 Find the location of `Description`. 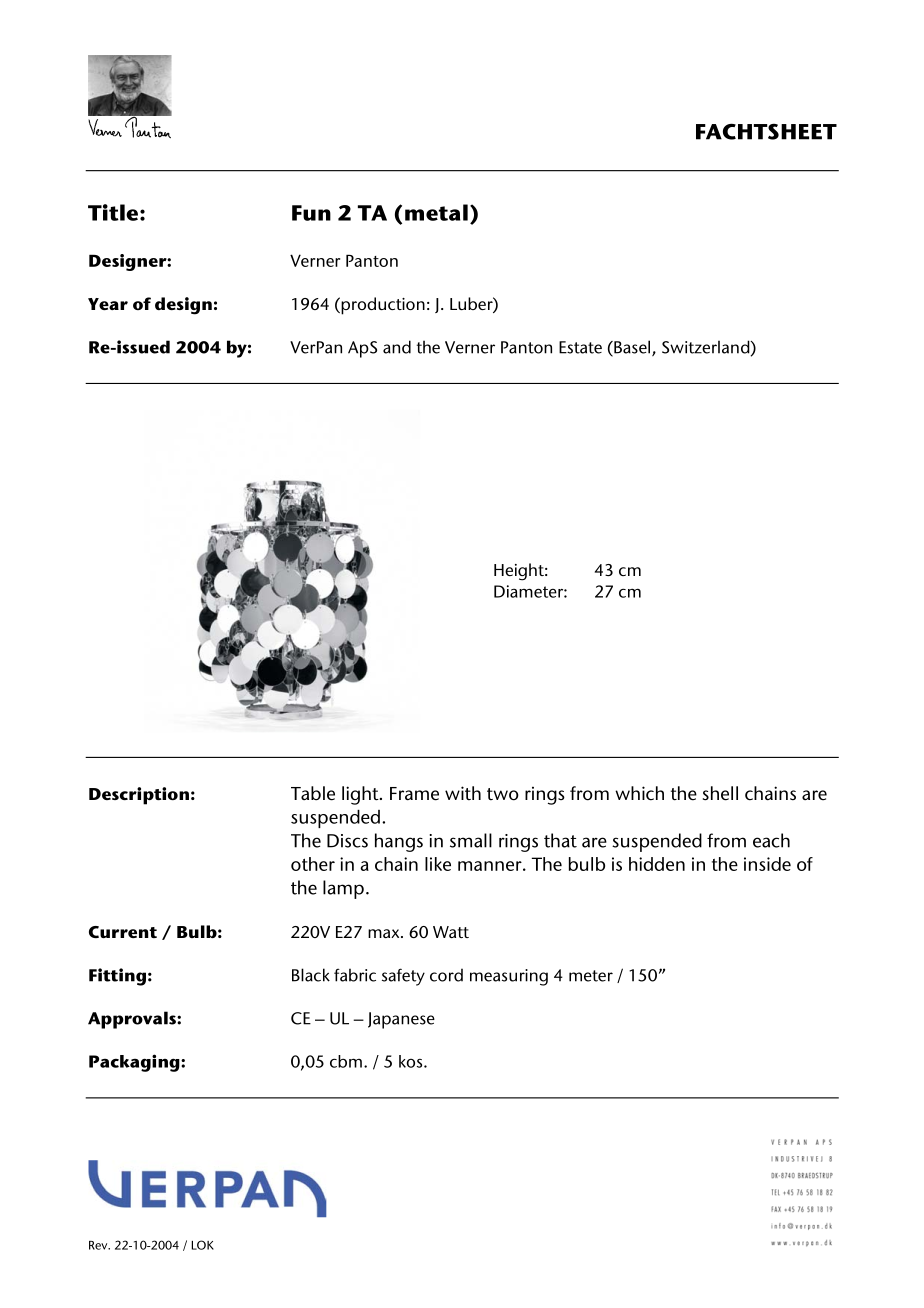

Description is located at coordinates (139, 796).
